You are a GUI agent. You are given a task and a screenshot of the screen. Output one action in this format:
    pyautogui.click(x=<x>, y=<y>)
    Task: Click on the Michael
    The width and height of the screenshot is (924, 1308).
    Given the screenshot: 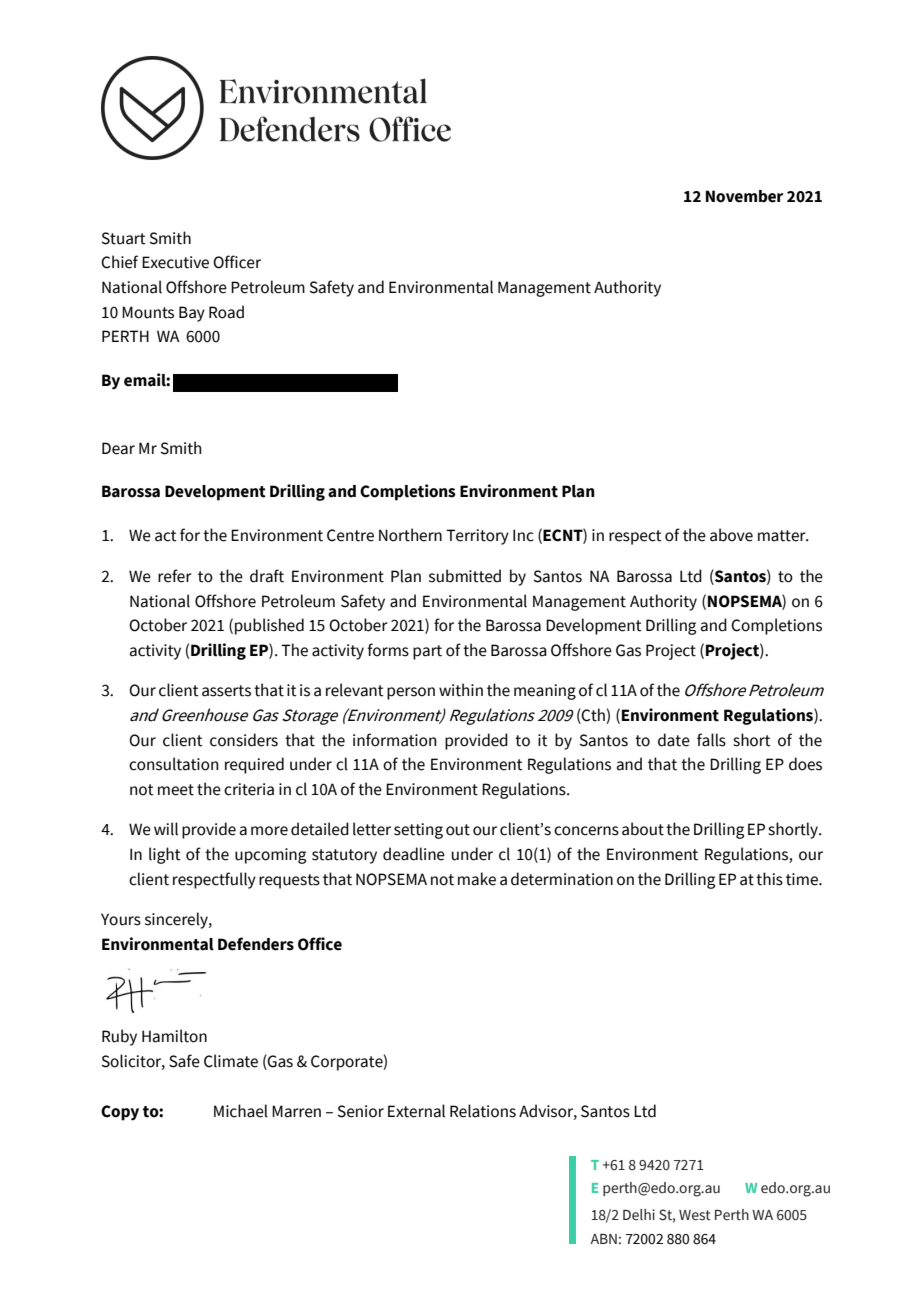 What is the action you would take?
    pyautogui.click(x=241, y=1111)
